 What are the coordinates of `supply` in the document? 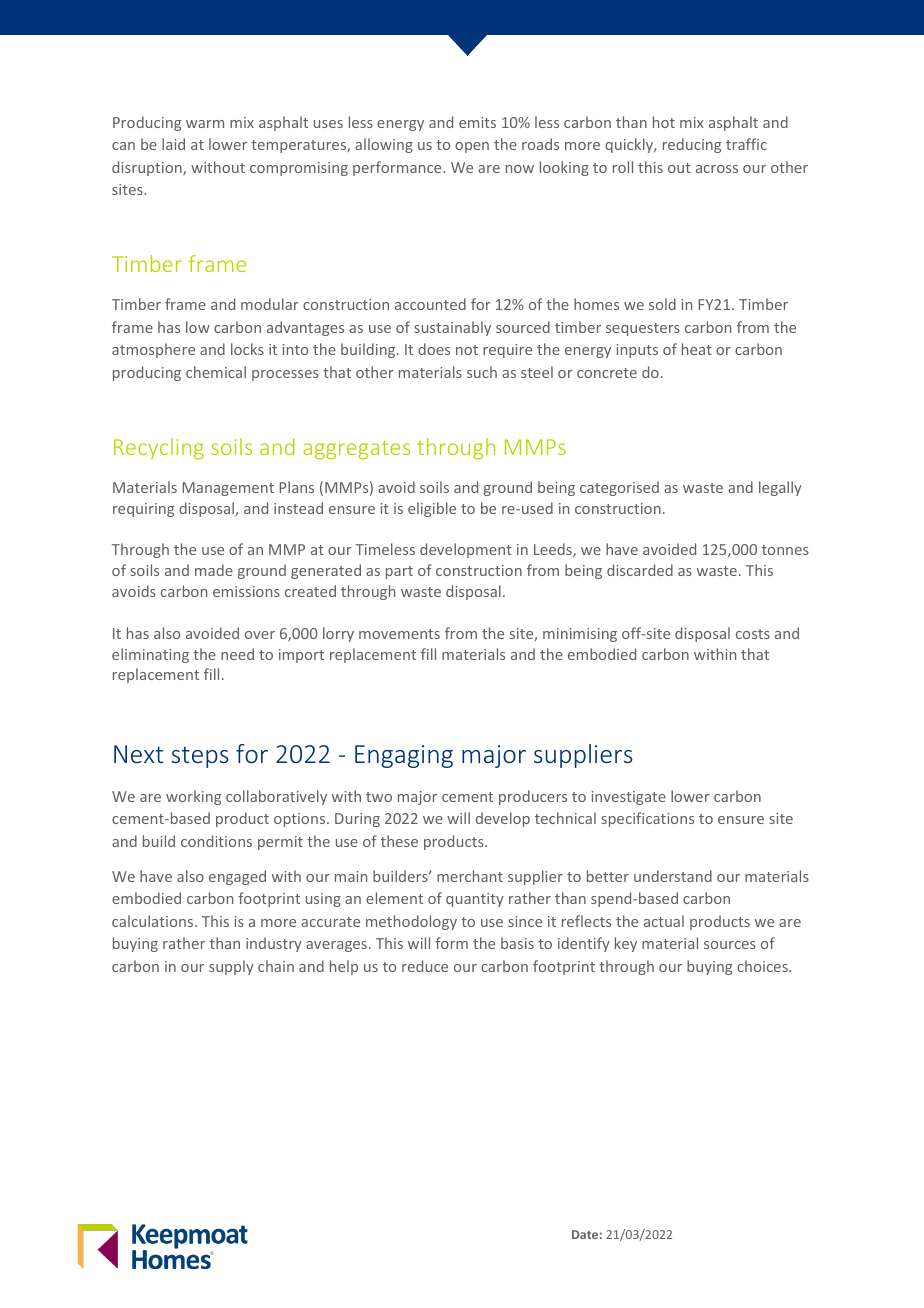 It's located at (231, 967).
